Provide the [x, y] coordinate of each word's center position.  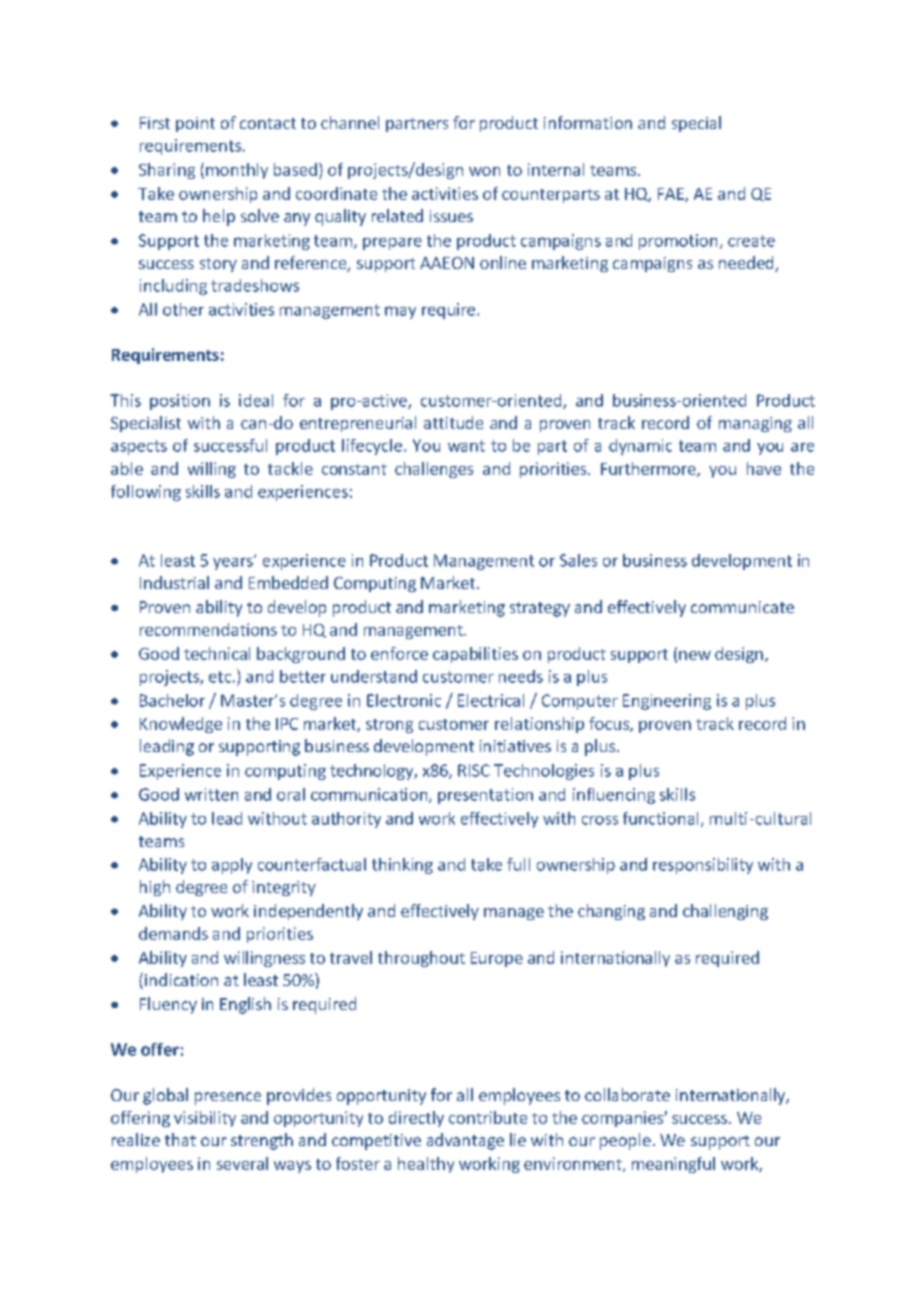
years [234, 563]
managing [755, 424]
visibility [205, 1119]
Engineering [667, 702]
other [183, 309]
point [195, 124]
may [400, 312]
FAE [672, 195]
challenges [434, 470]
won [484, 171]
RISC [474, 770]
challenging [725, 912]
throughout [421, 959]
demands [173, 933]
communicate [742, 607]
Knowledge [181, 725]
